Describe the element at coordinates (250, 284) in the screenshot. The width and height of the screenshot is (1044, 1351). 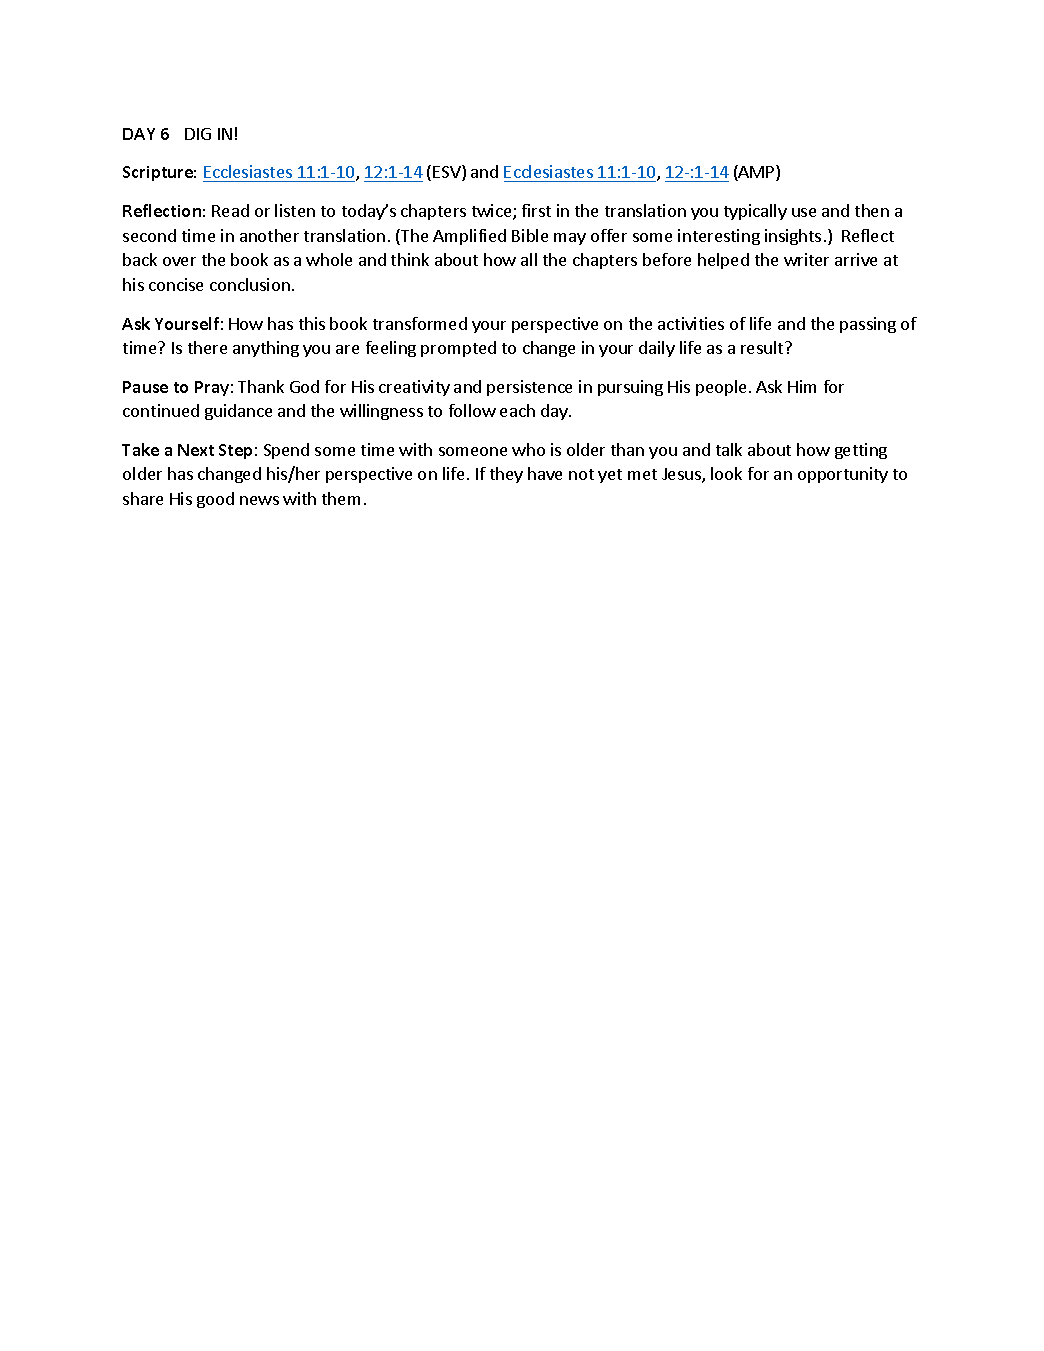
I see `conclusion` at that location.
